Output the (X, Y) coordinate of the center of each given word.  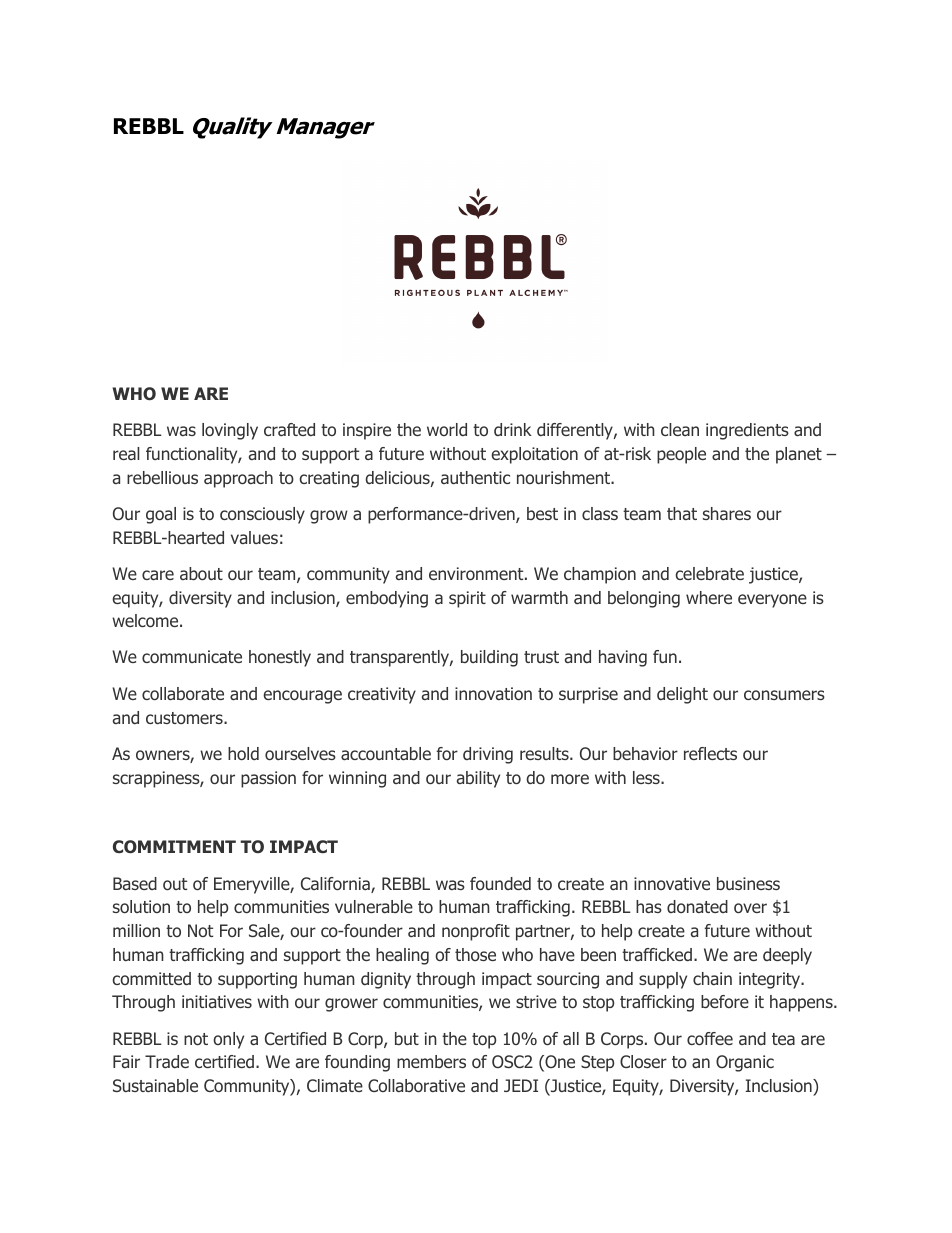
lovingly (230, 431)
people (681, 455)
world (447, 429)
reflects (710, 753)
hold (243, 753)
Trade (167, 1061)
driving (488, 755)
